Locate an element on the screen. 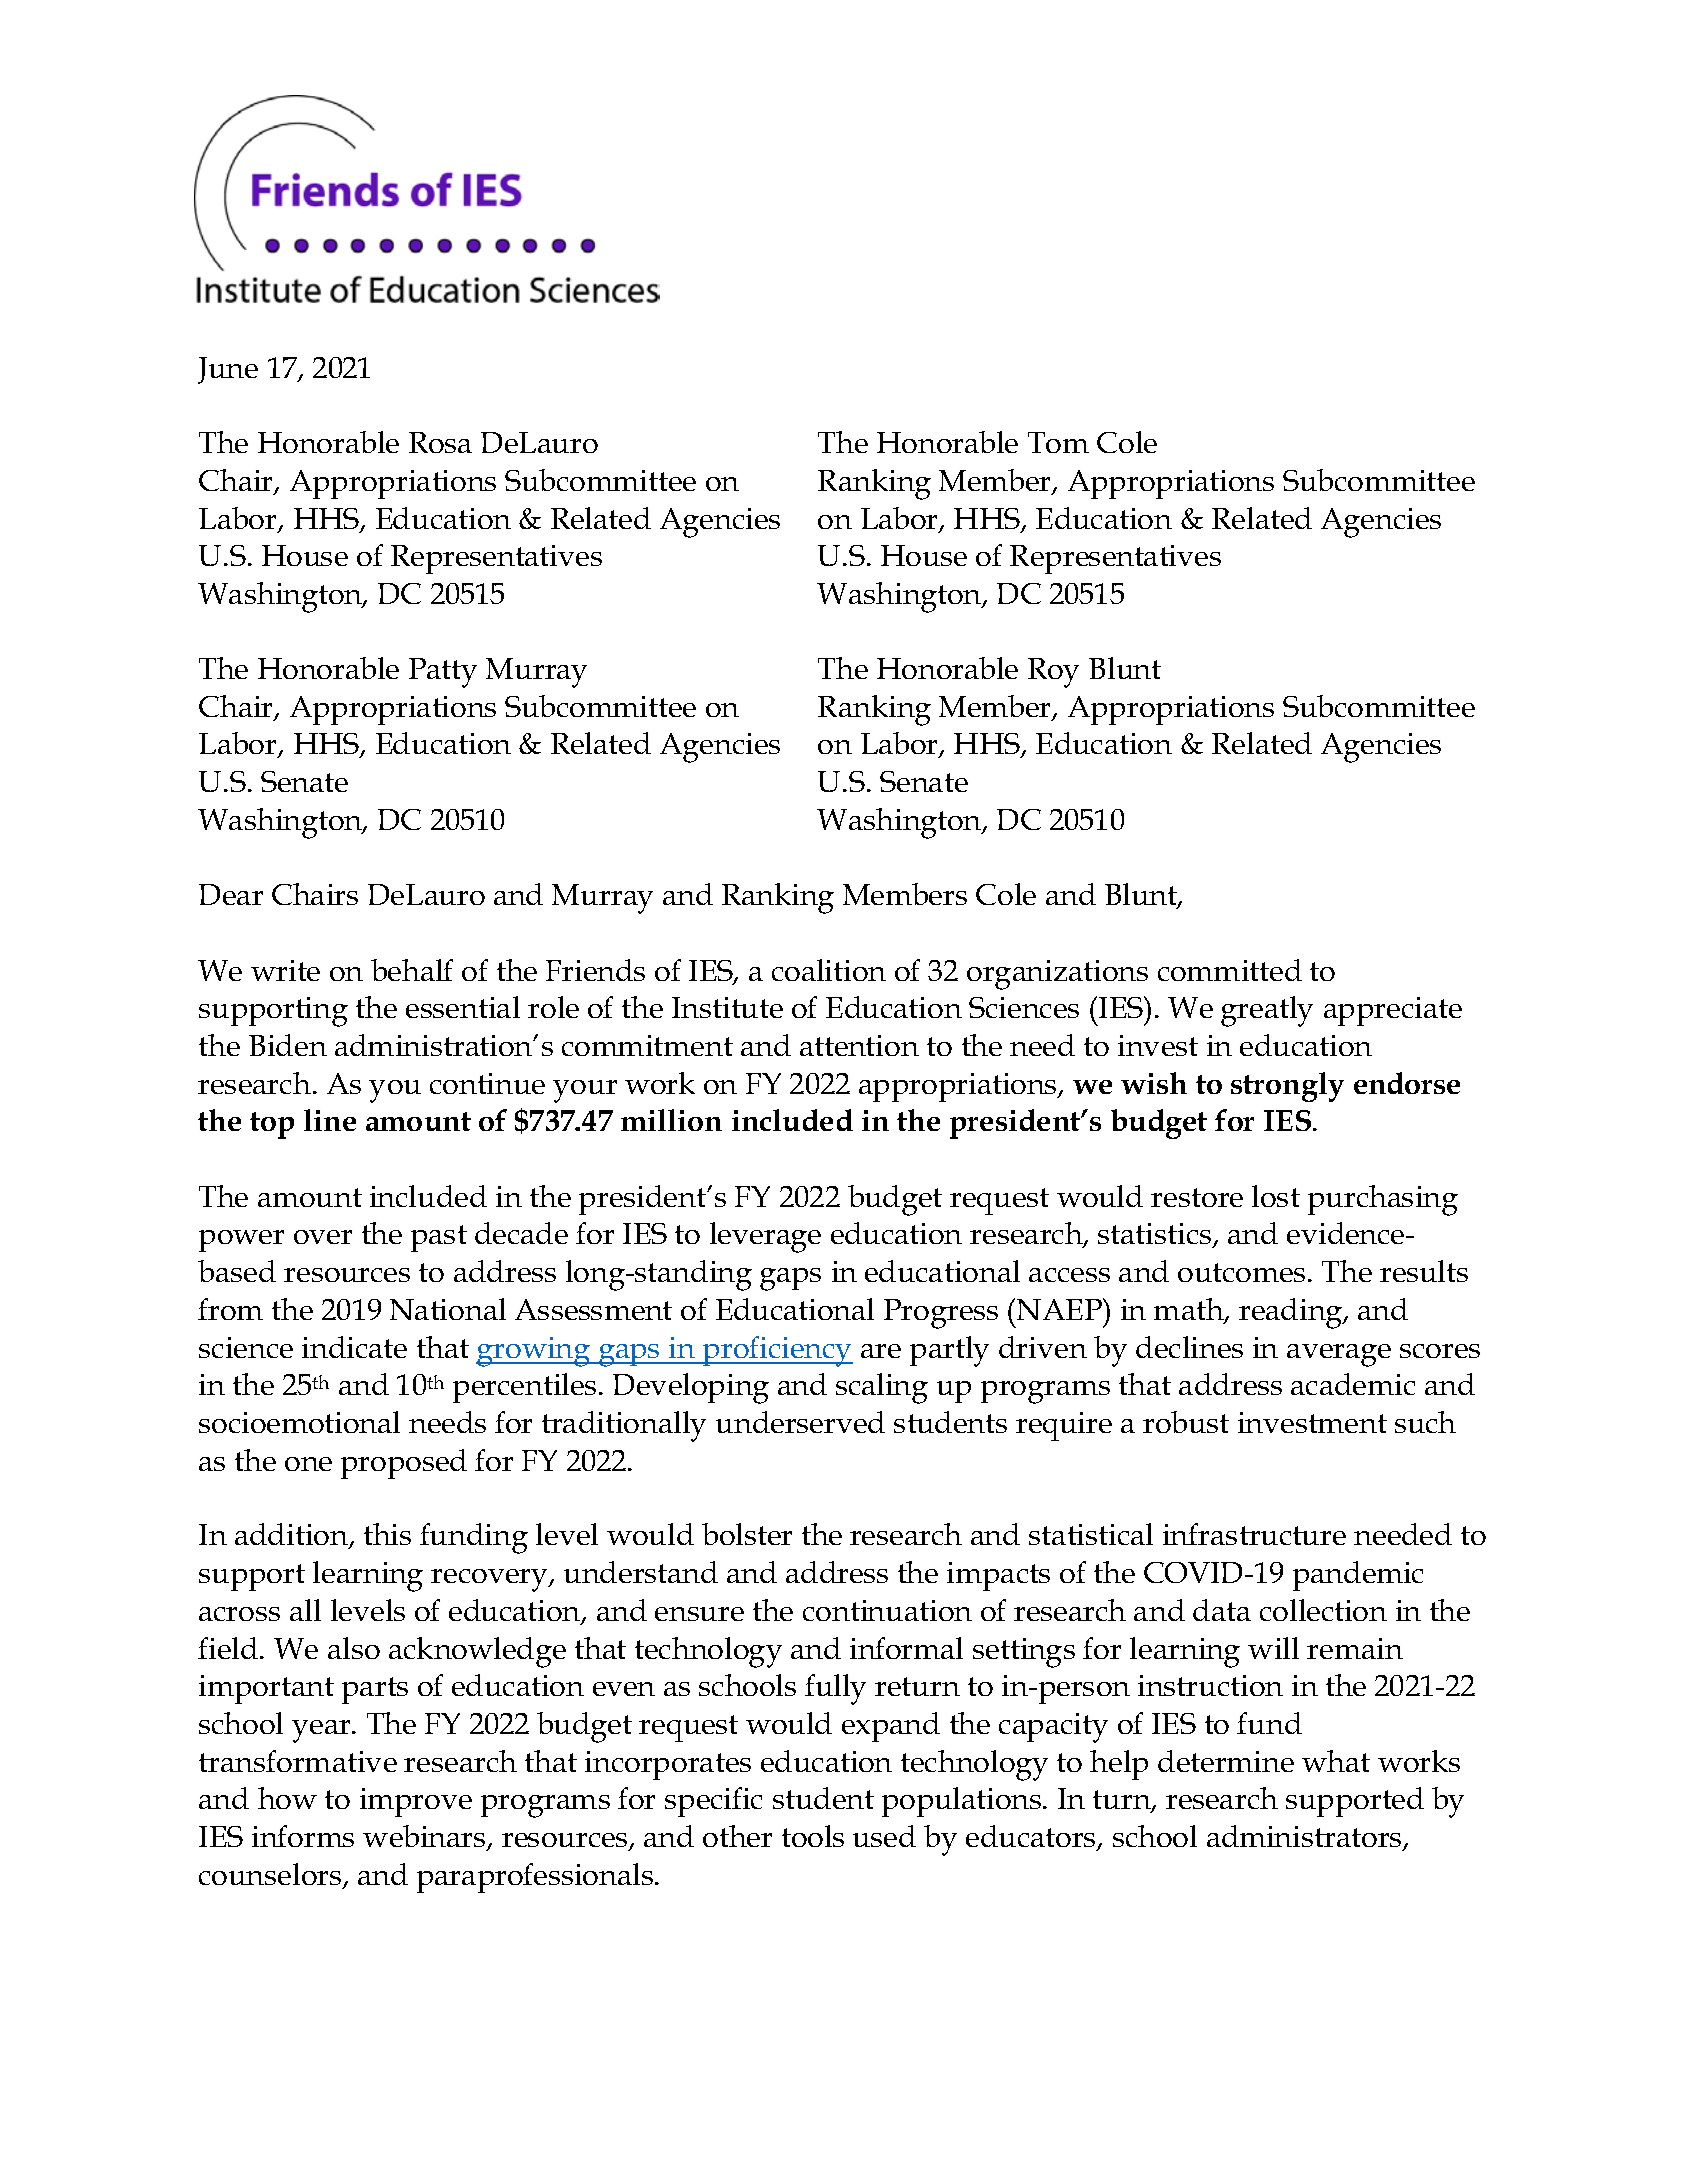 This screenshot has width=1687, height=2183. attention is located at coordinates (859, 1045).
